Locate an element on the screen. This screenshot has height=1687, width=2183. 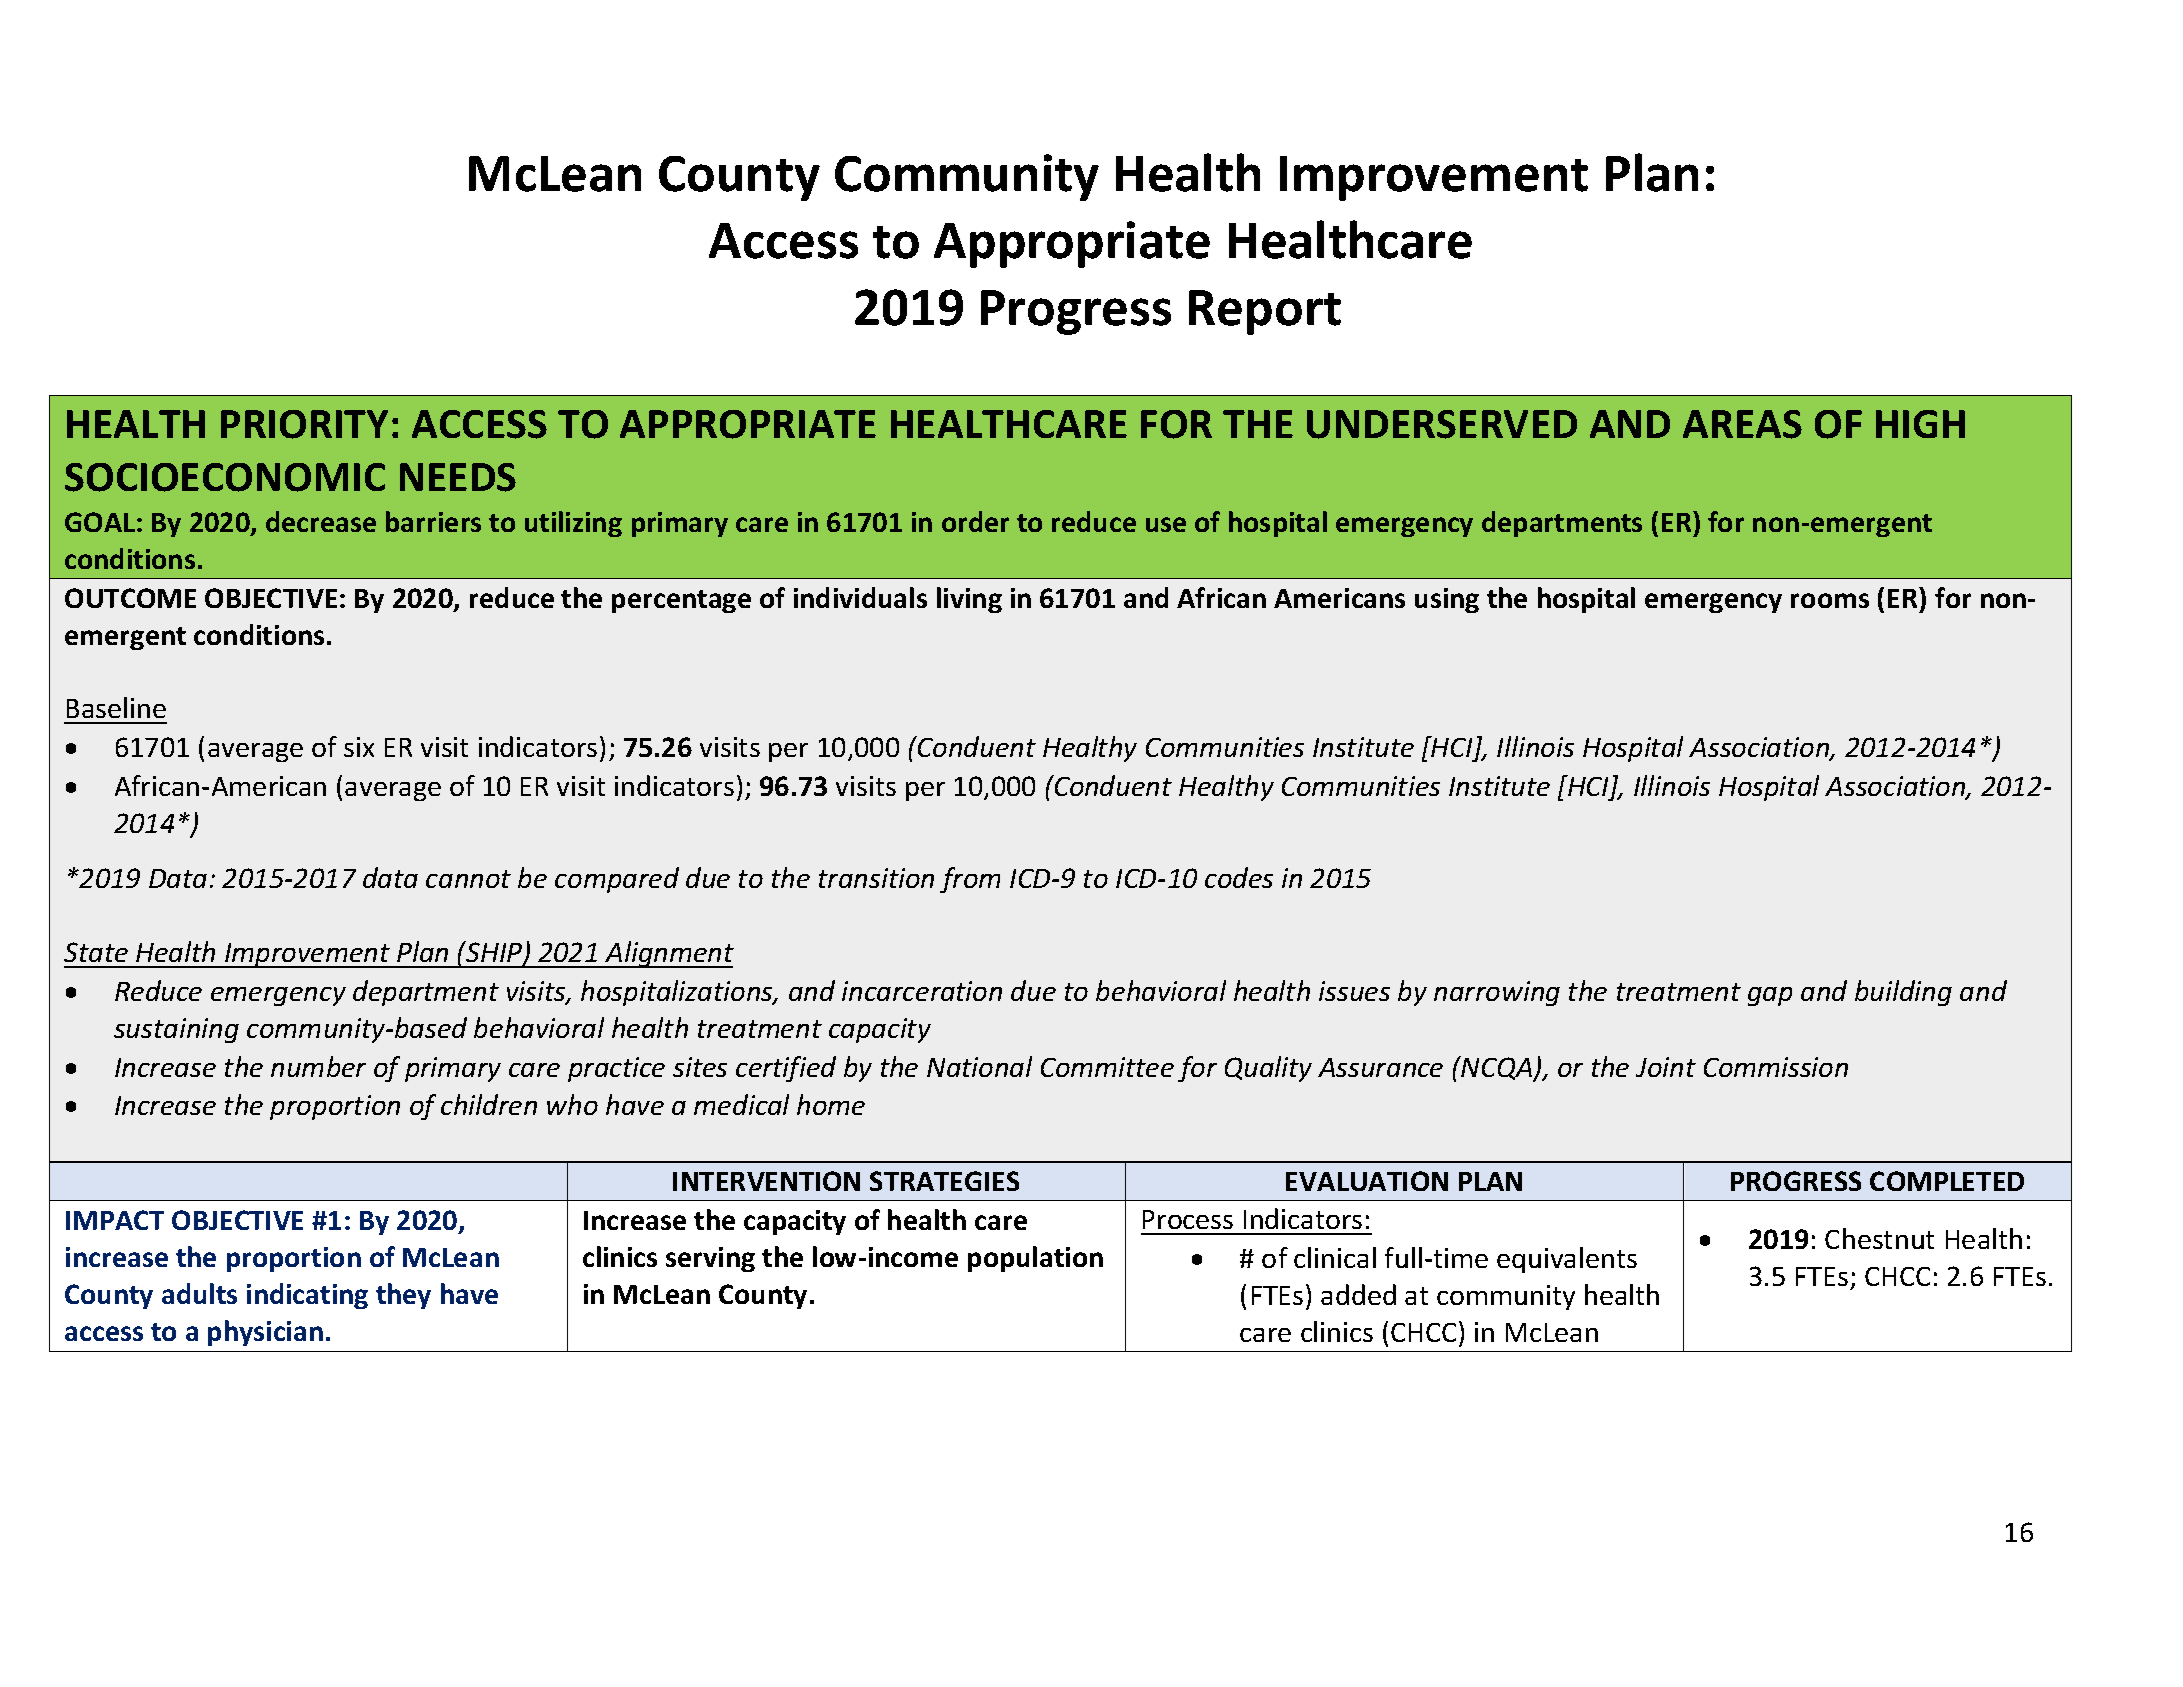
PRIORITY is located at coordinates (304, 424).
